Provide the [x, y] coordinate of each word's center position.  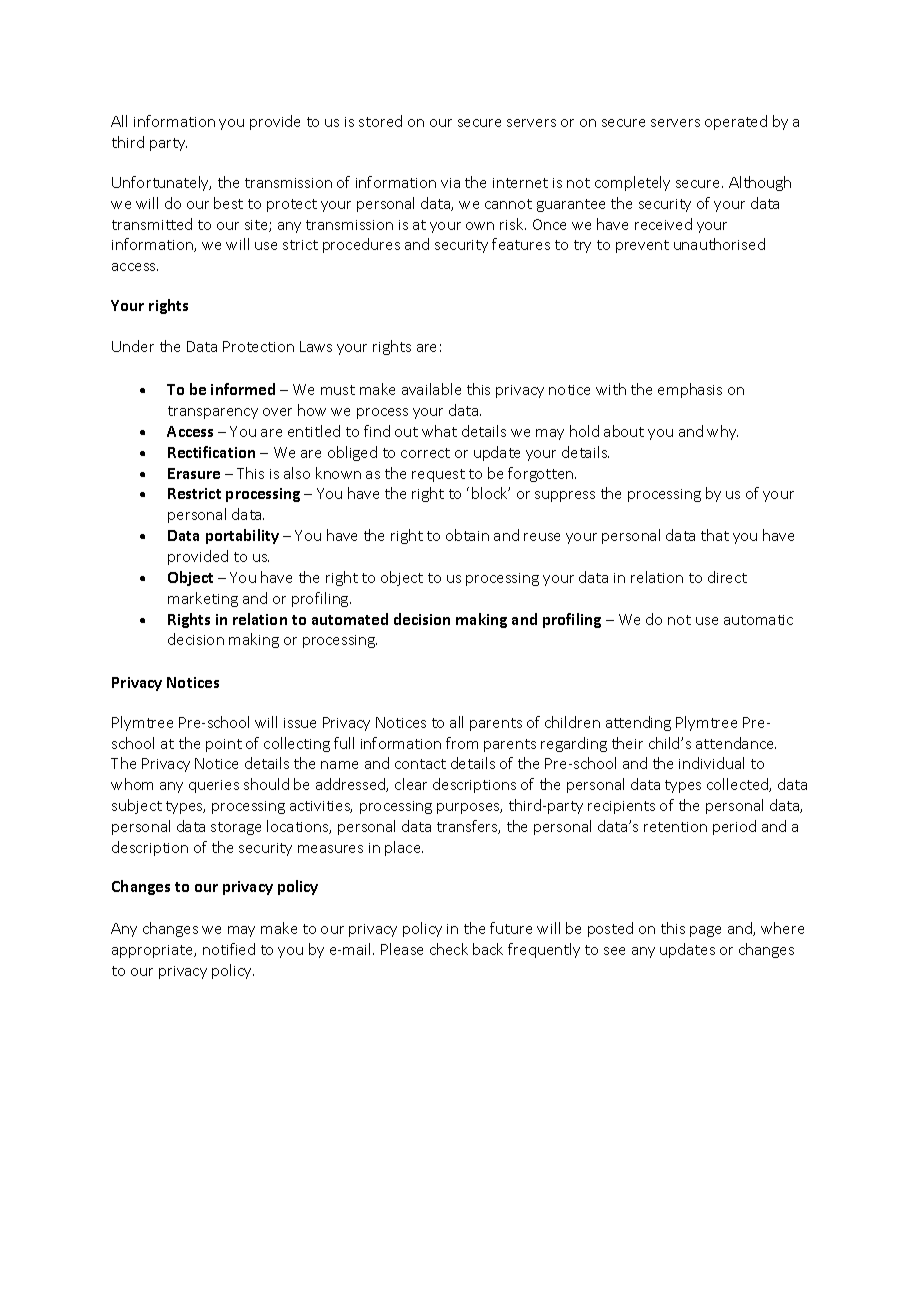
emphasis [690, 390]
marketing [203, 599]
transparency [213, 412]
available [431, 389]
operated [736, 122]
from [462, 743]
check [449, 949]
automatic [758, 620]
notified [229, 949]
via [450, 183]
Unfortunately [161, 183]
